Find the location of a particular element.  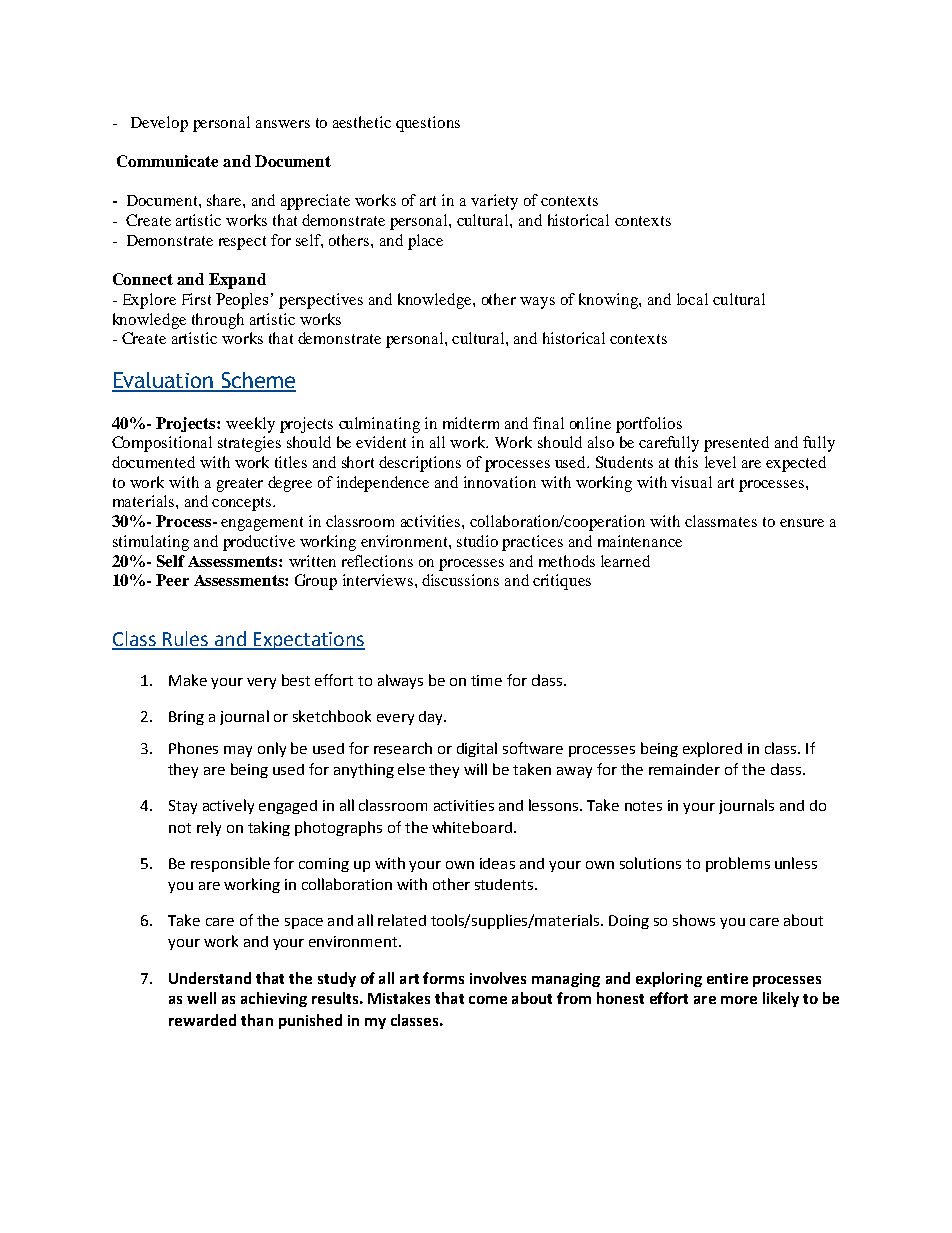

discussions is located at coordinates (460, 580).
